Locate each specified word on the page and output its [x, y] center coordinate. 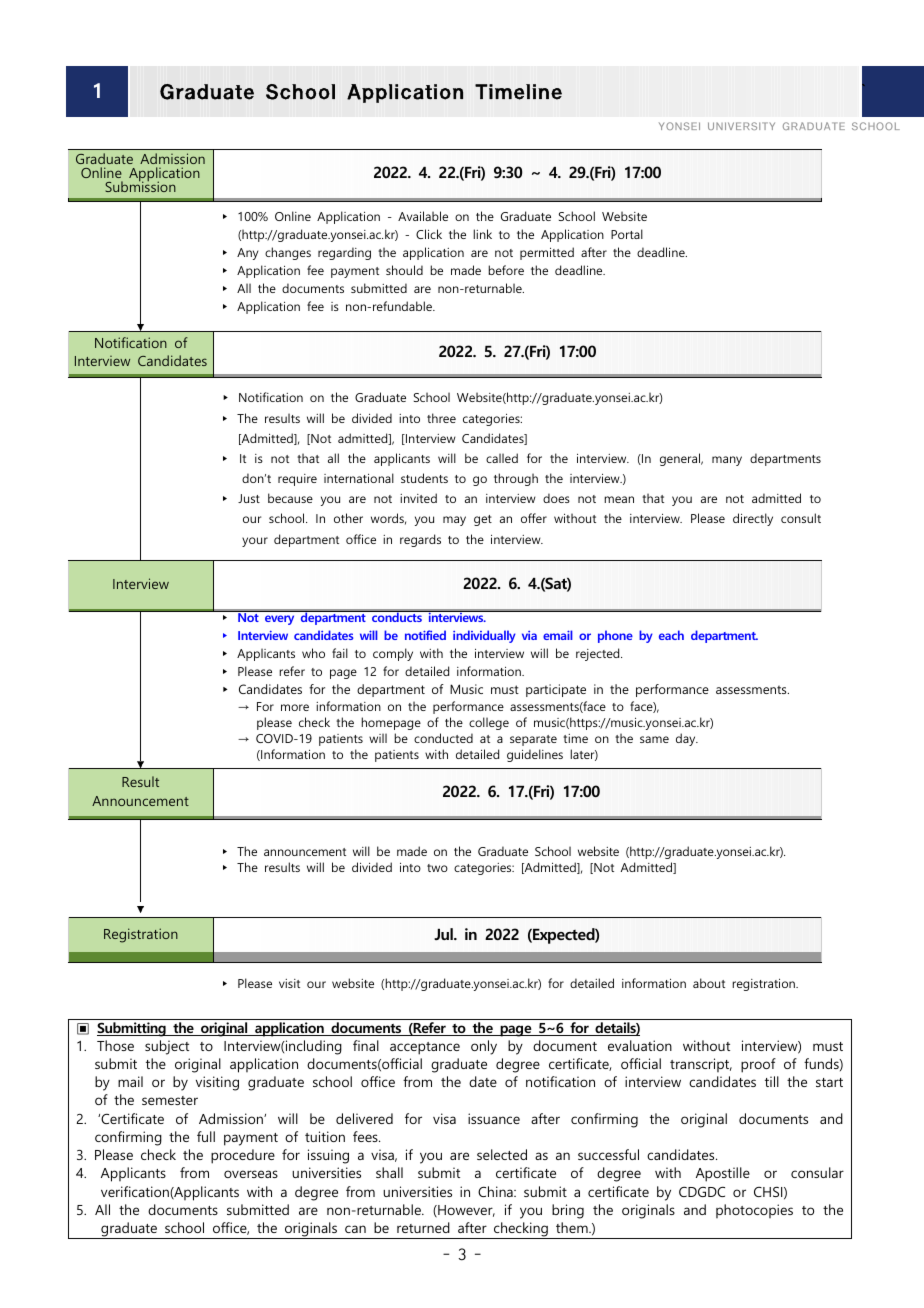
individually [484, 636]
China [496, 1191]
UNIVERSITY [741, 126]
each [671, 635]
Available [423, 216]
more [295, 707]
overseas [251, 1174]
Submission [140, 185]
